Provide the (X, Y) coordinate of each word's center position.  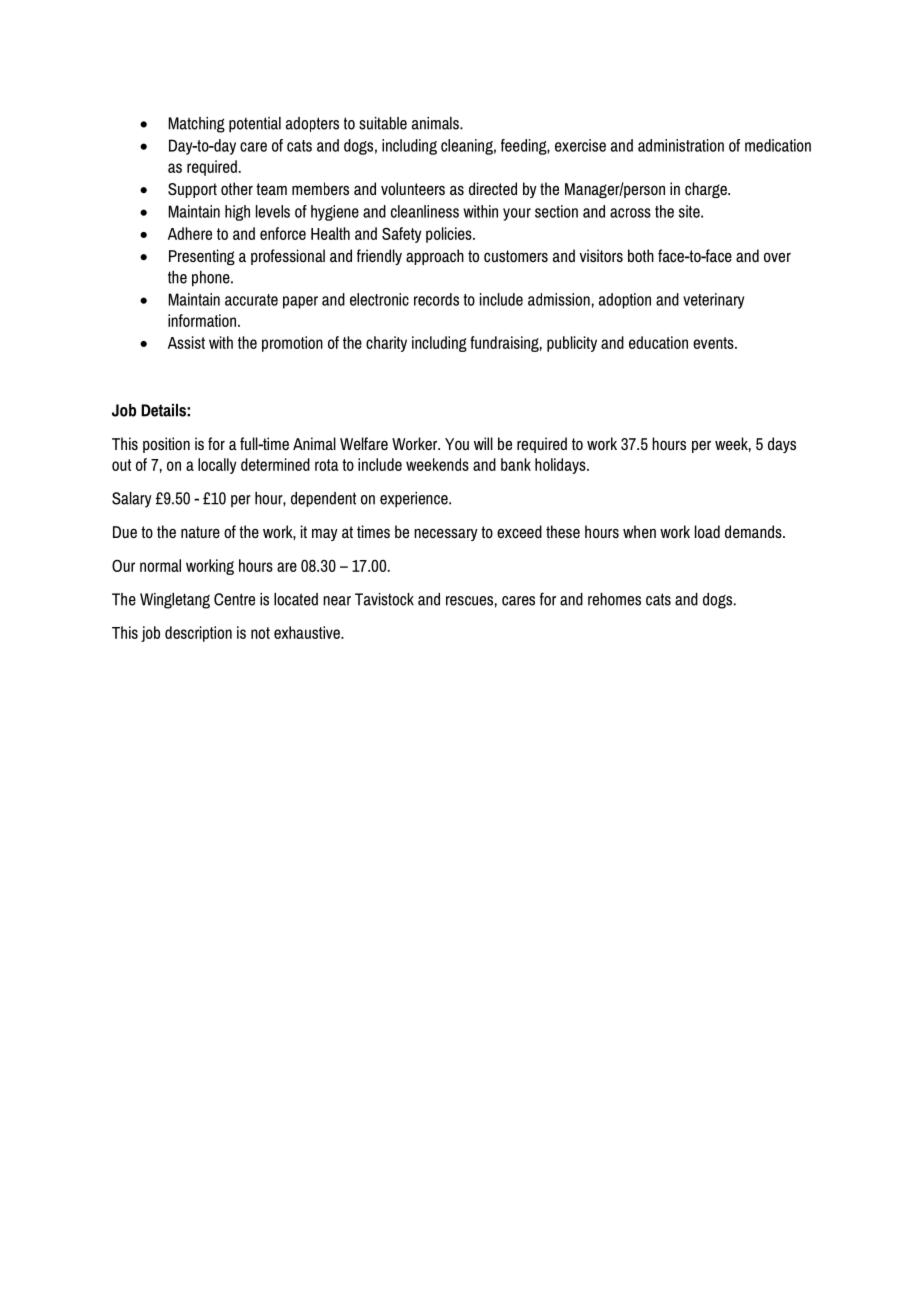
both (641, 255)
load (707, 531)
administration (681, 145)
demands (754, 531)
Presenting (202, 257)
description (198, 634)
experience (415, 500)
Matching (197, 125)
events (714, 343)
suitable (383, 123)
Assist (186, 342)
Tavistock (384, 599)
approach (435, 257)
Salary (132, 500)
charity (386, 344)
